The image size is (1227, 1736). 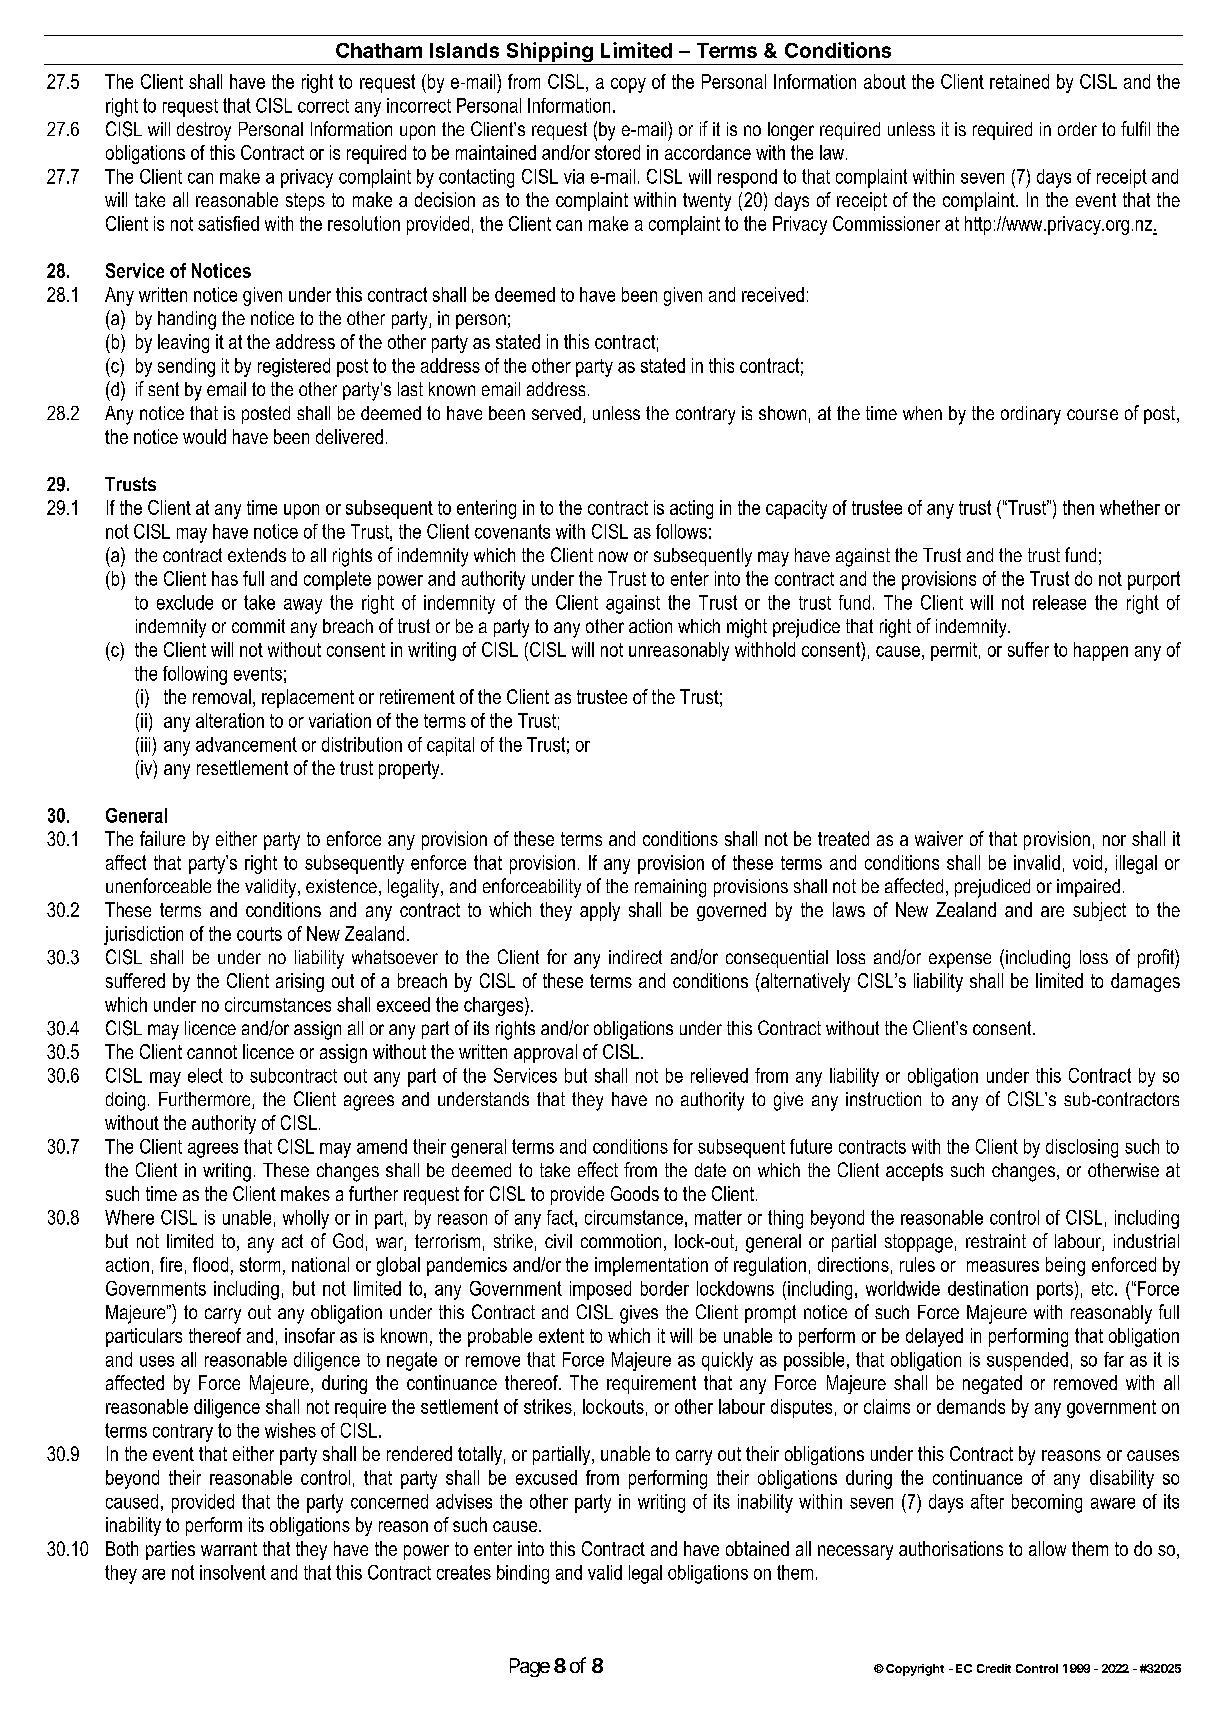 I want to click on commit, so click(x=258, y=626).
